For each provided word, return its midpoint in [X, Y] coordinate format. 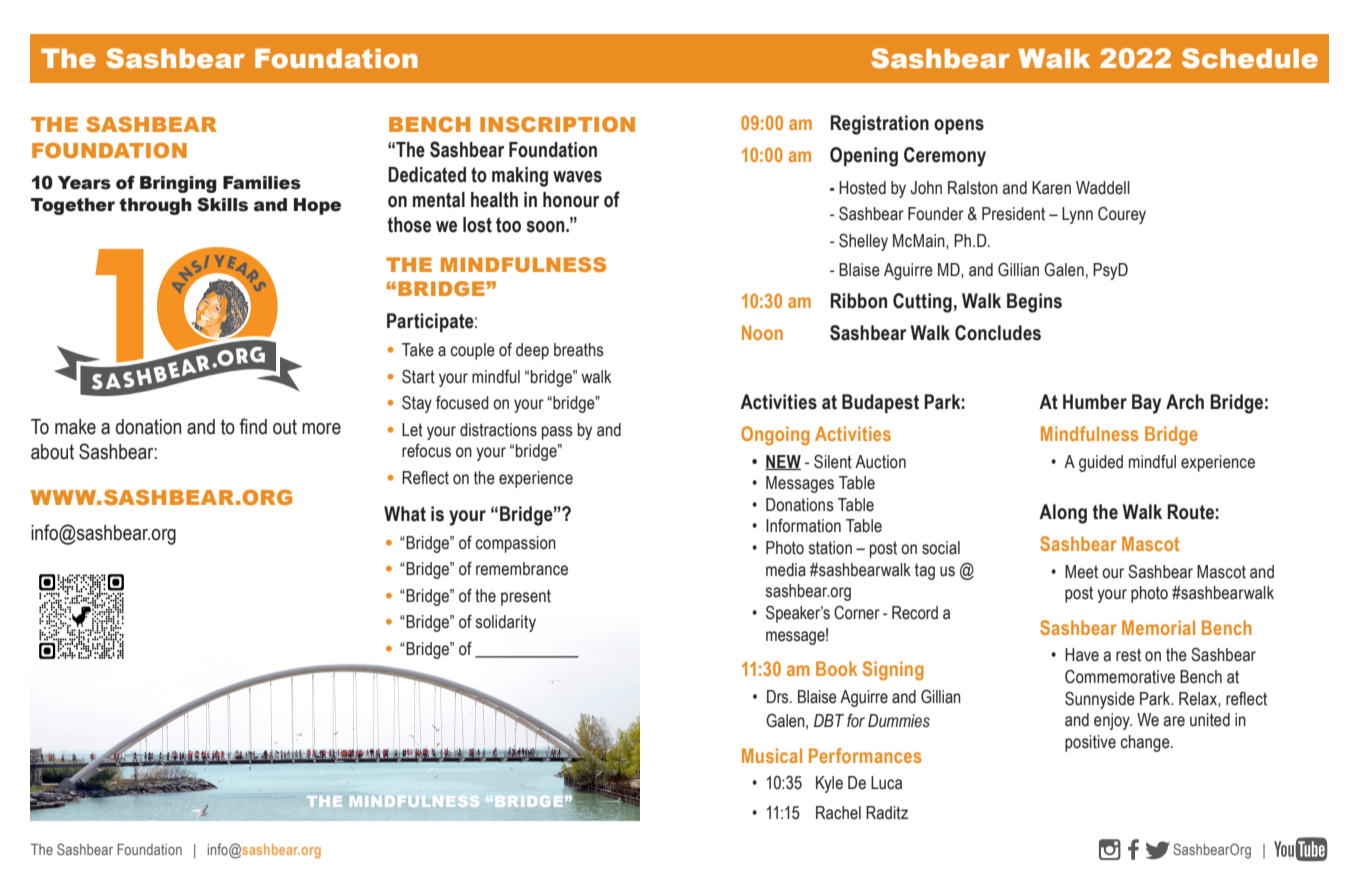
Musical [772, 755]
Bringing [178, 184]
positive [1090, 743]
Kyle [829, 784]
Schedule [1250, 58]
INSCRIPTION [557, 124]
